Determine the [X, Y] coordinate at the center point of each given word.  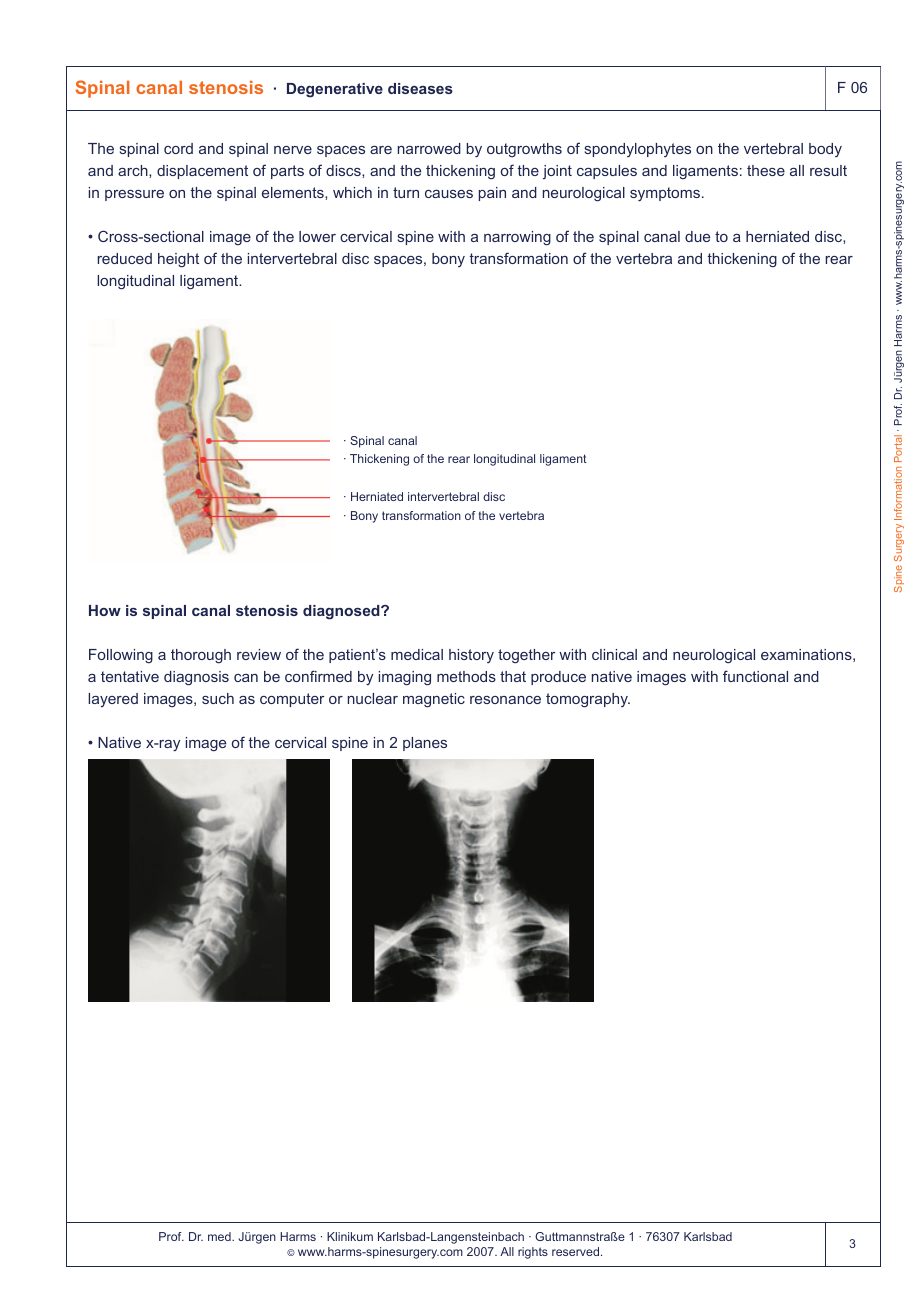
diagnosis [196, 678]
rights [533, 1253]
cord [178, 148]
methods [466, 676]
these [766, 170]
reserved [577, 1251]
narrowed [429, 148]
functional [755, 676]
